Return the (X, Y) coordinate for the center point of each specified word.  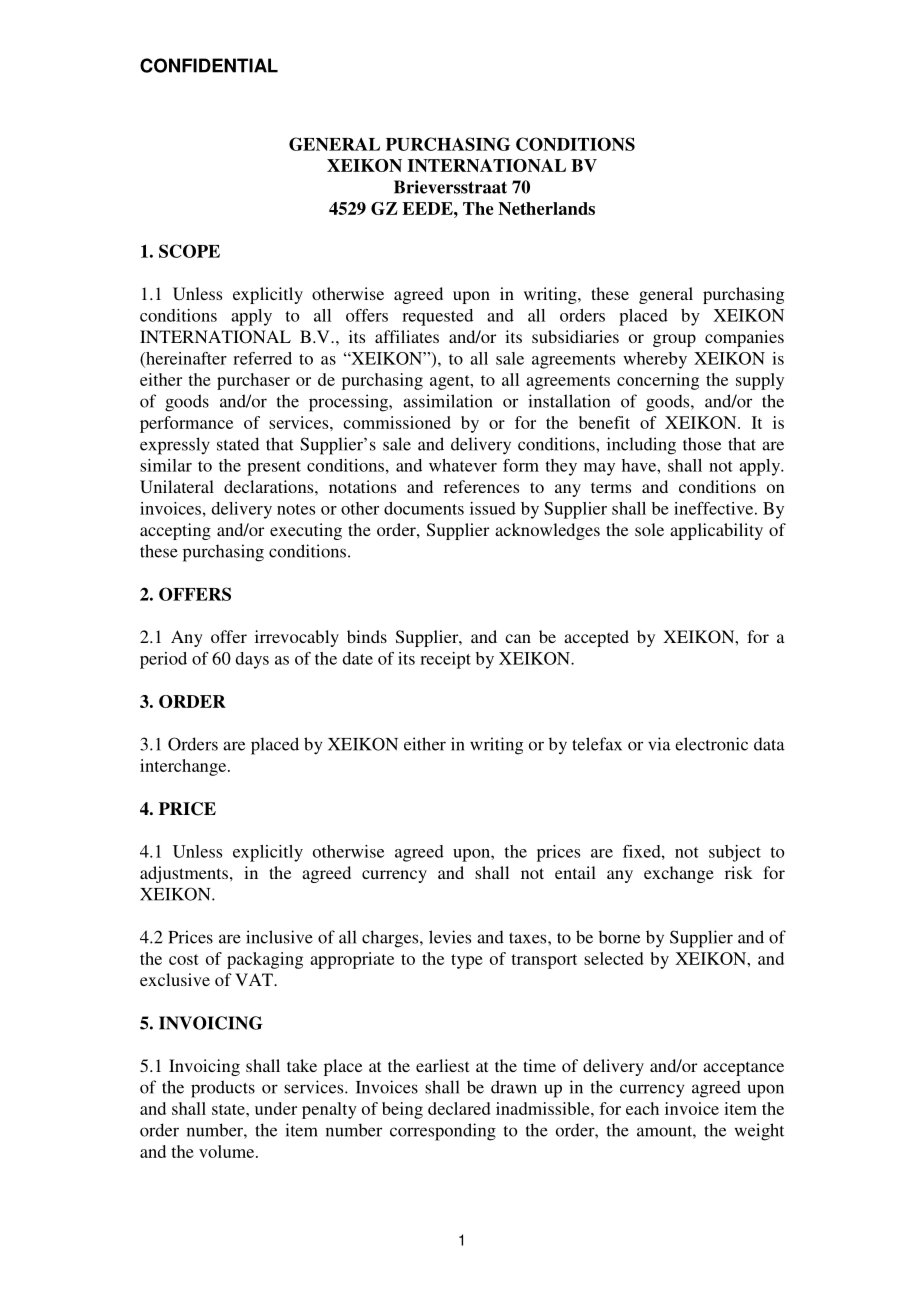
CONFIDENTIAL (209, 65)
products (223, 1089)
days (252, 660)
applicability (716, 531)
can (518, 638)
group (674, 340)
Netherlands (546, 208)
